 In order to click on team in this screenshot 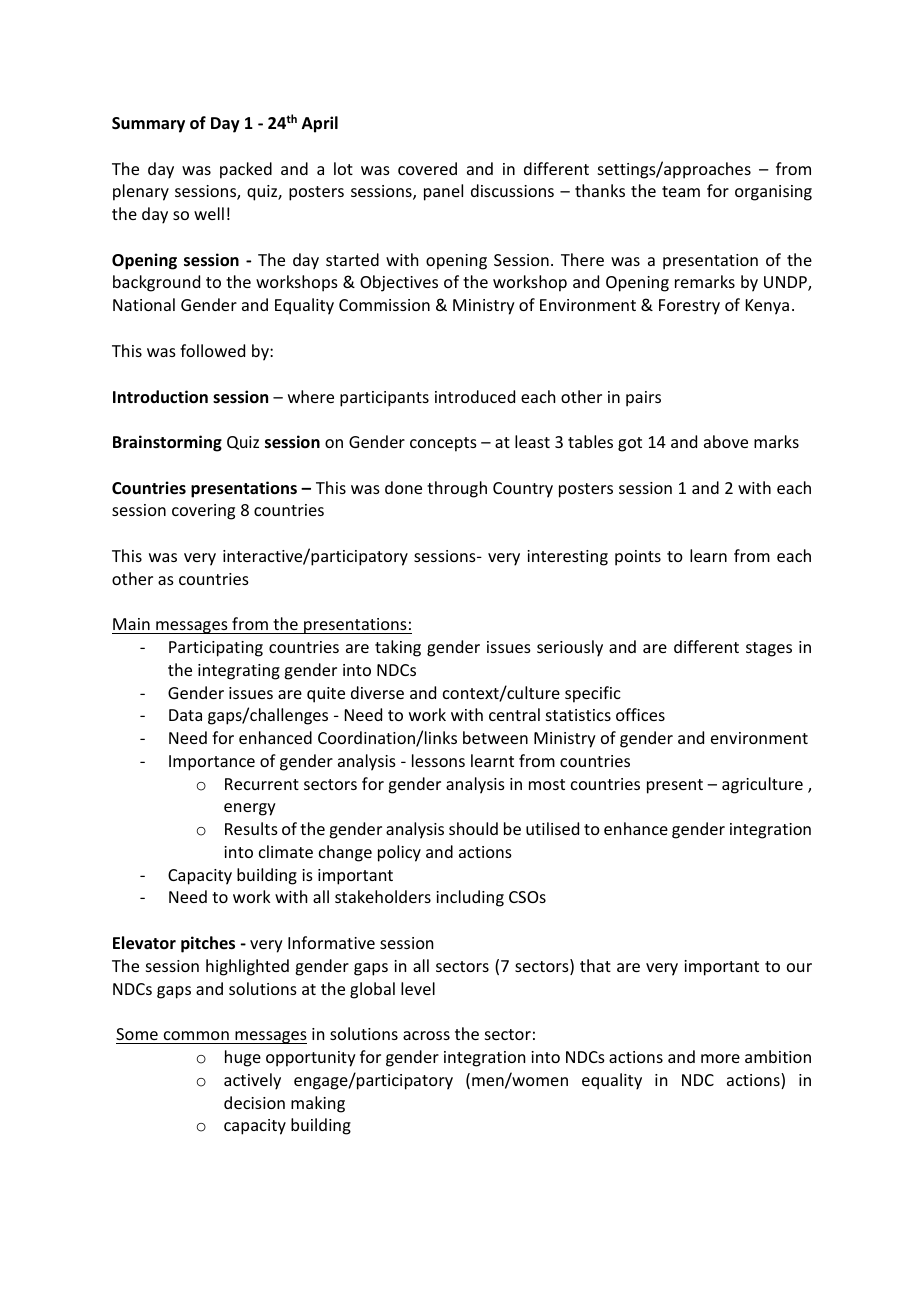, I will do `click(681, 191)`.
